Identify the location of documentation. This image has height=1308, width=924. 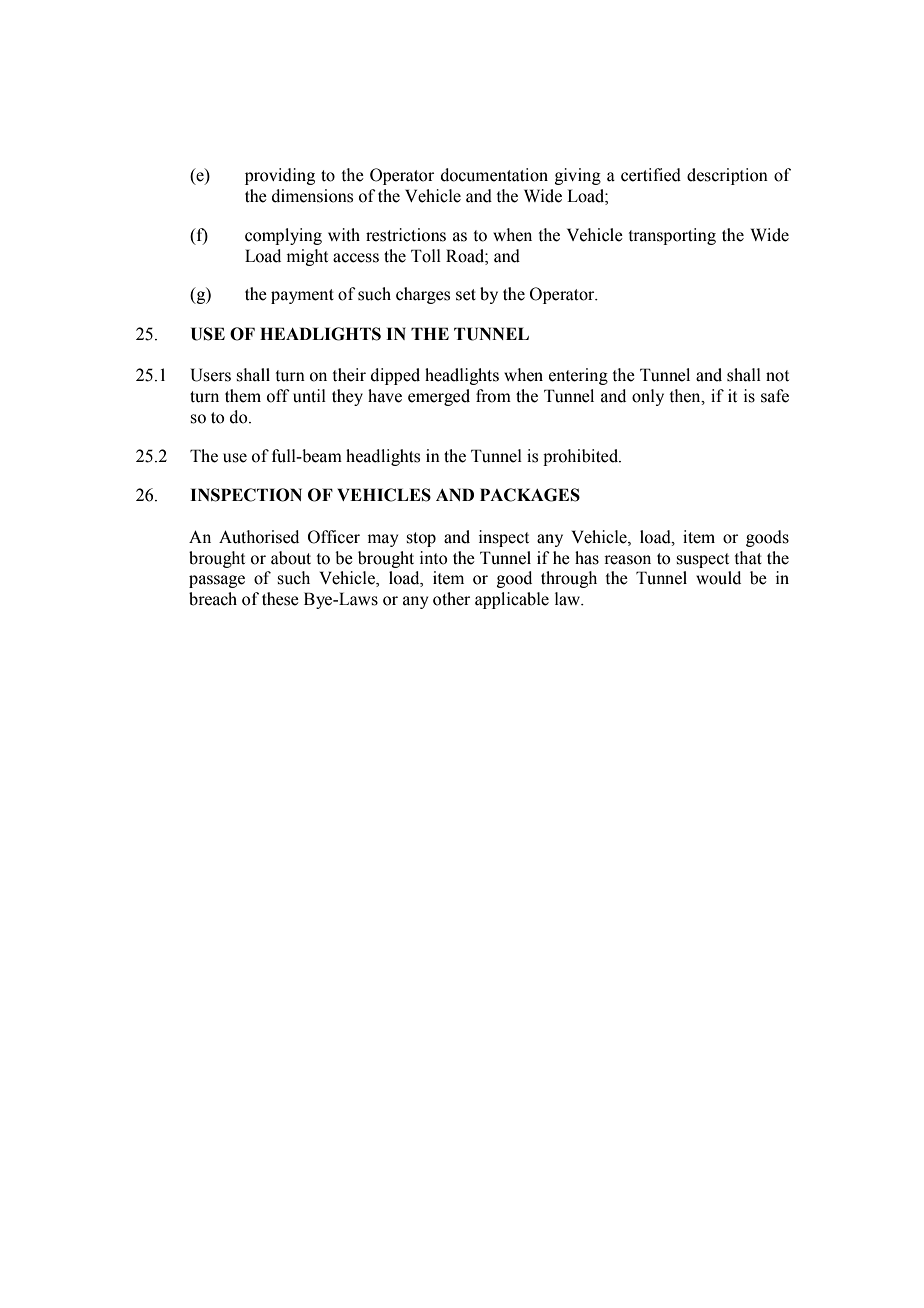
(494, 175).
